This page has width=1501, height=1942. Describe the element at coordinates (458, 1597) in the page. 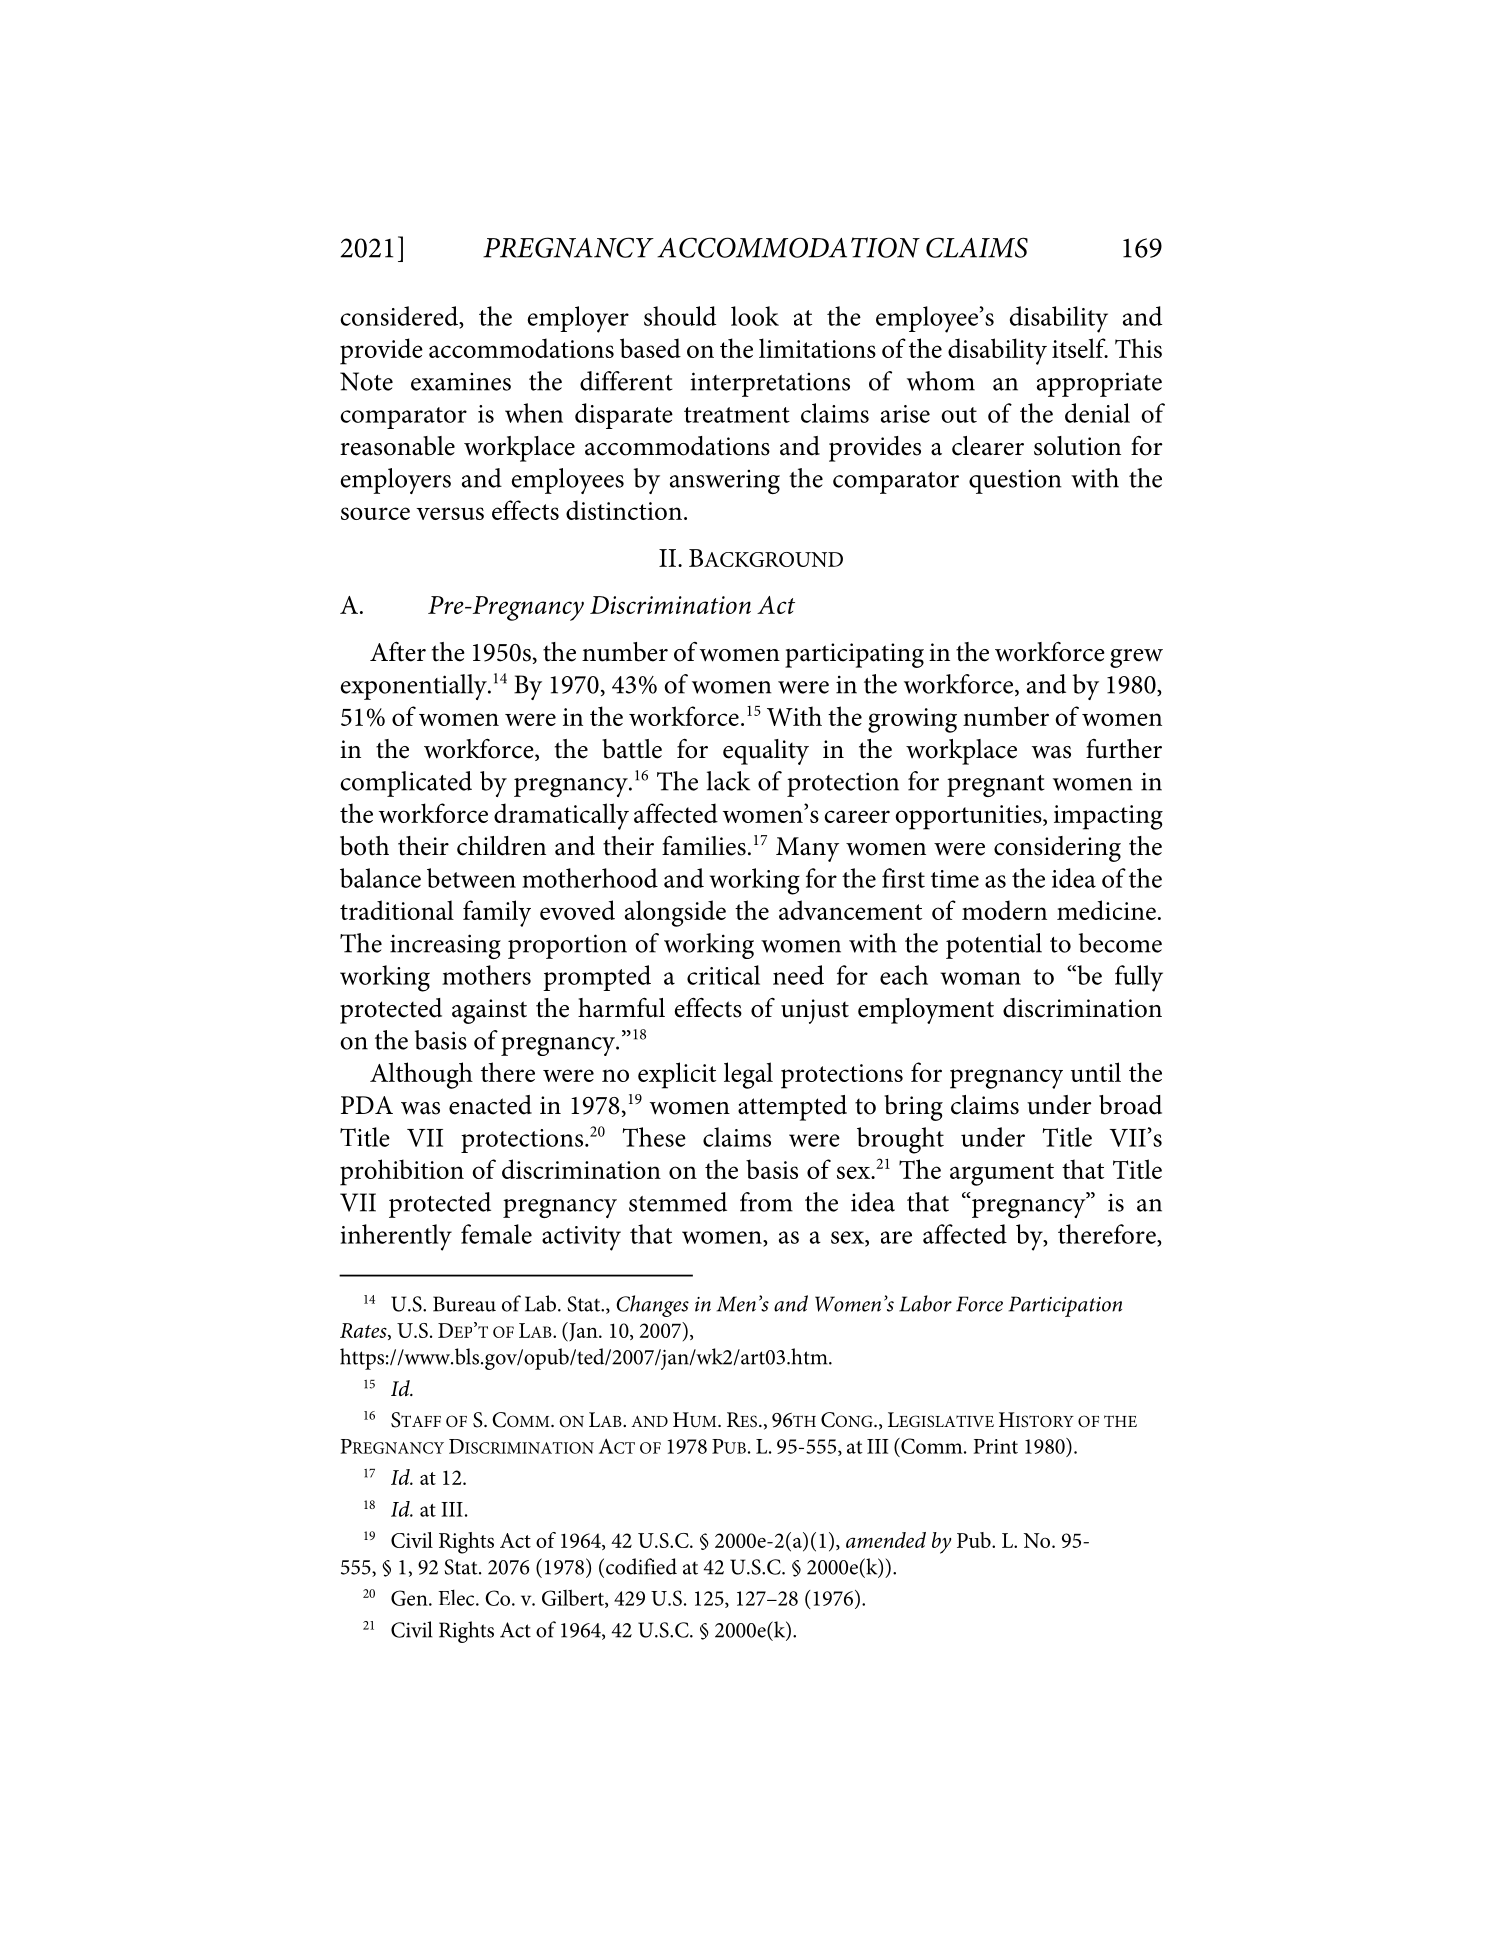

I see `Elec` at that location.
